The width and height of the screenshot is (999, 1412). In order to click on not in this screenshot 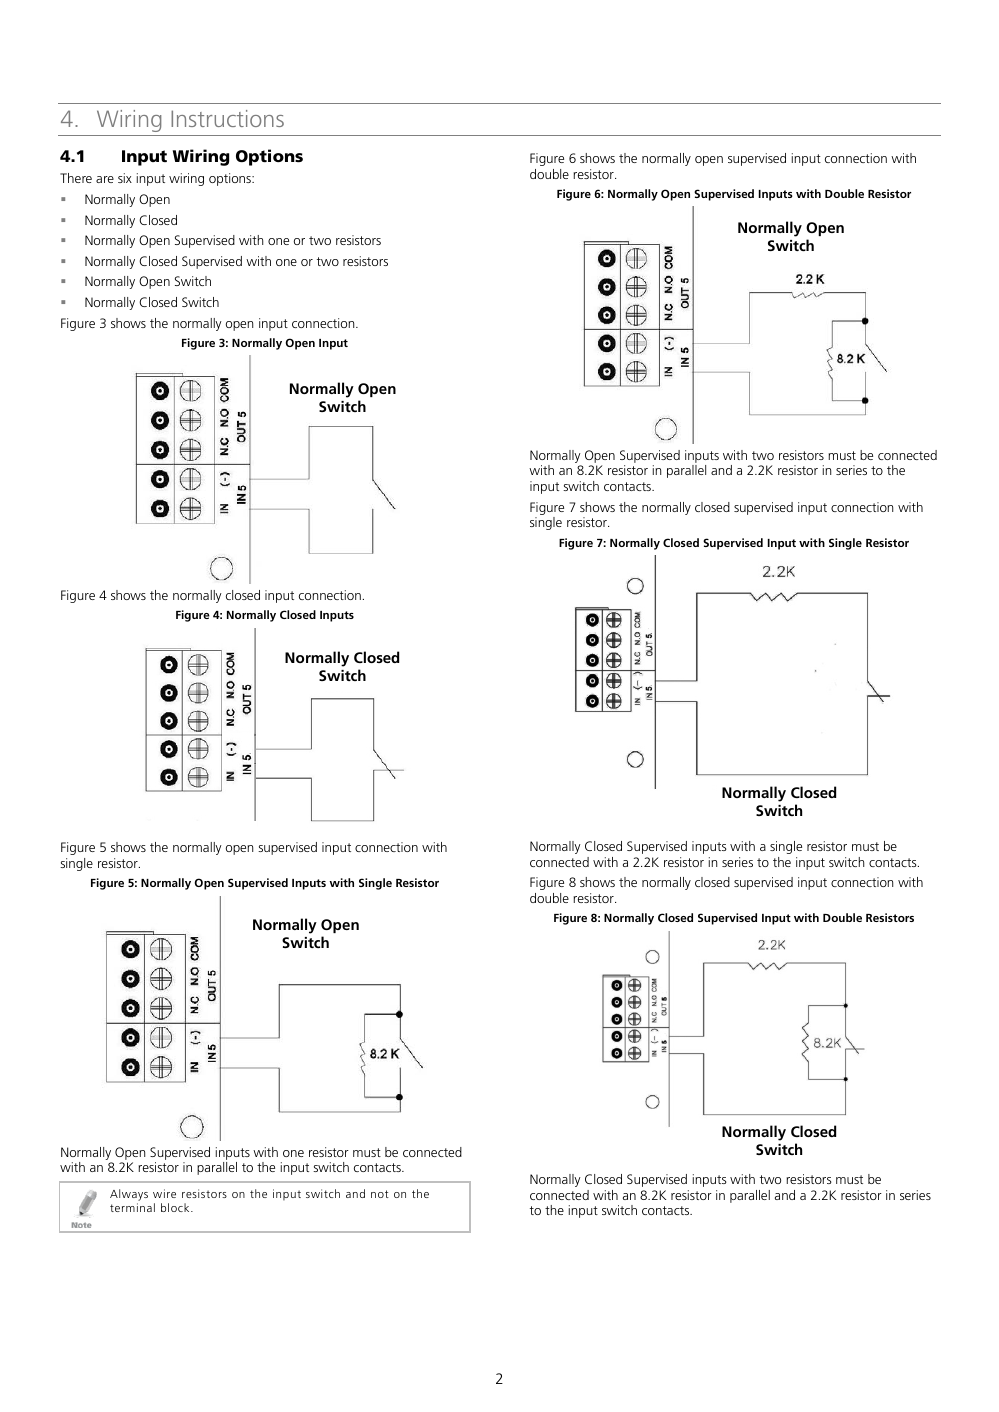, I will do `click(380, 1194)`.
